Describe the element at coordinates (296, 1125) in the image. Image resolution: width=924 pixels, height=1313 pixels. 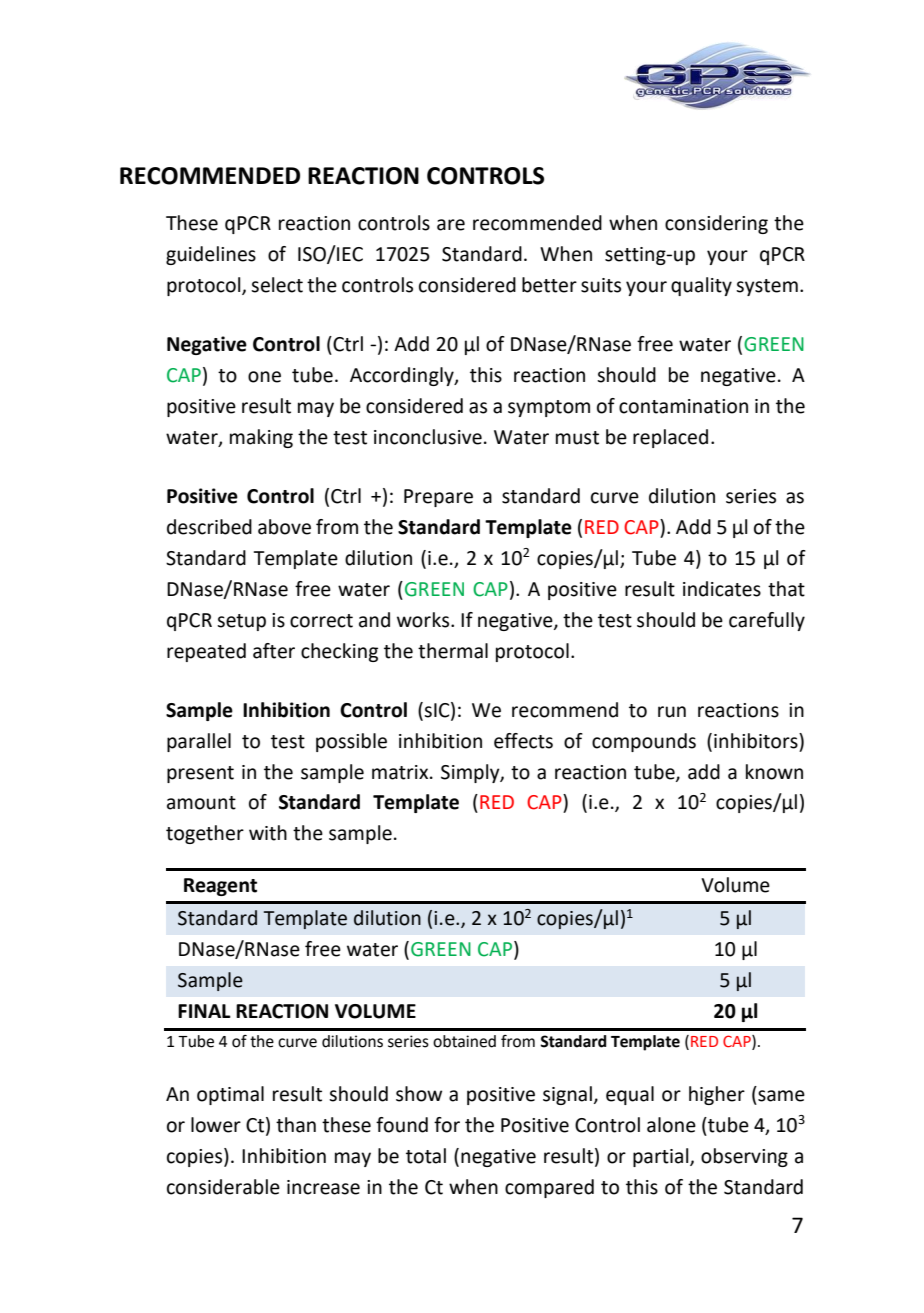
I see `than` at that location.
